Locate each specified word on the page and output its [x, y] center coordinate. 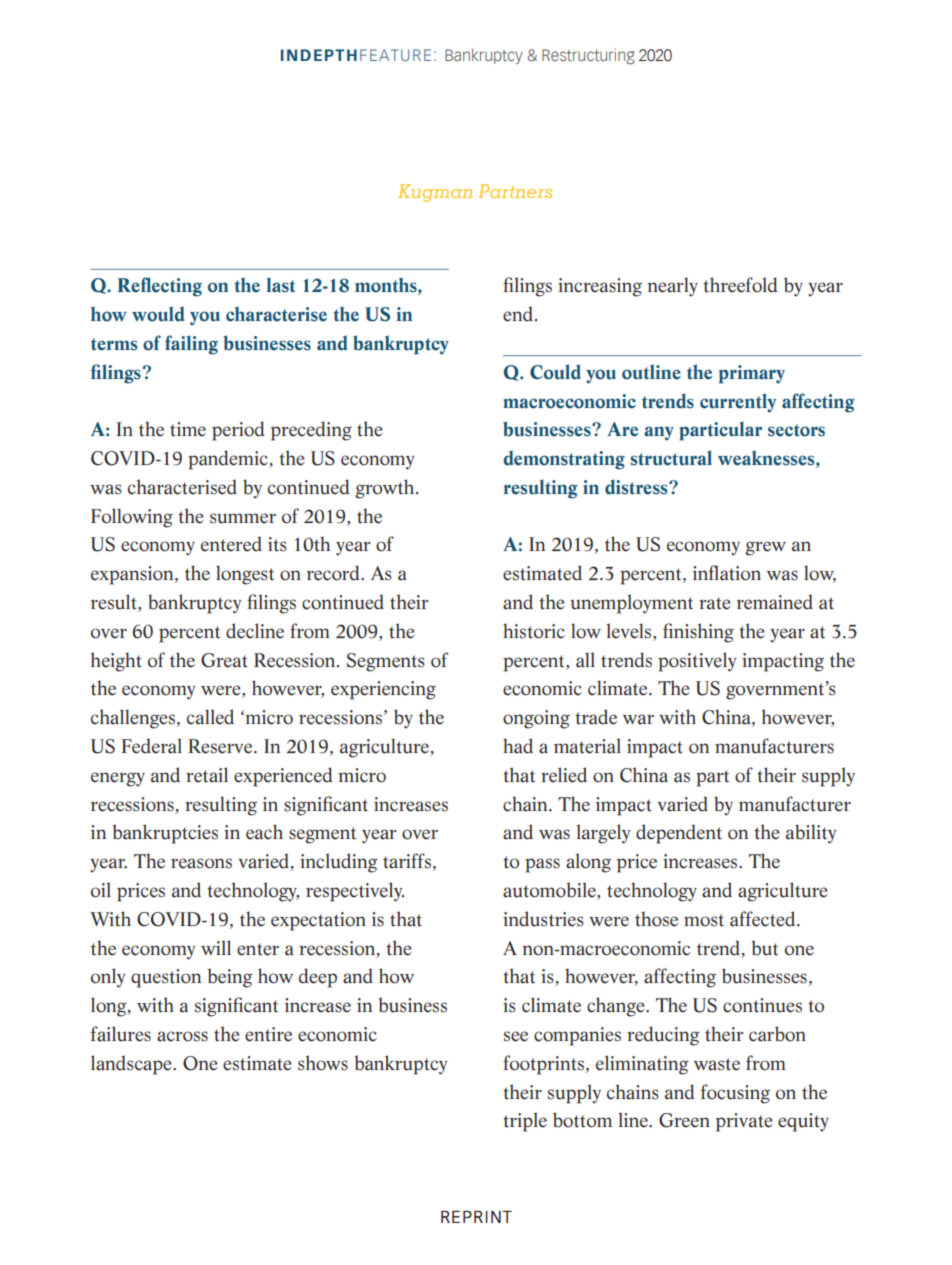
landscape [132, 1065]
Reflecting [160, 287]
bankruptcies [165, 834]
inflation [727, 573]
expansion [133, 575]
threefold [740, 285]
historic [534, 631]
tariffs [407, 861]
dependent [679, 834]
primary [752, 374]
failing [191, 345]
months [387, 286]
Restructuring [588, 56]
